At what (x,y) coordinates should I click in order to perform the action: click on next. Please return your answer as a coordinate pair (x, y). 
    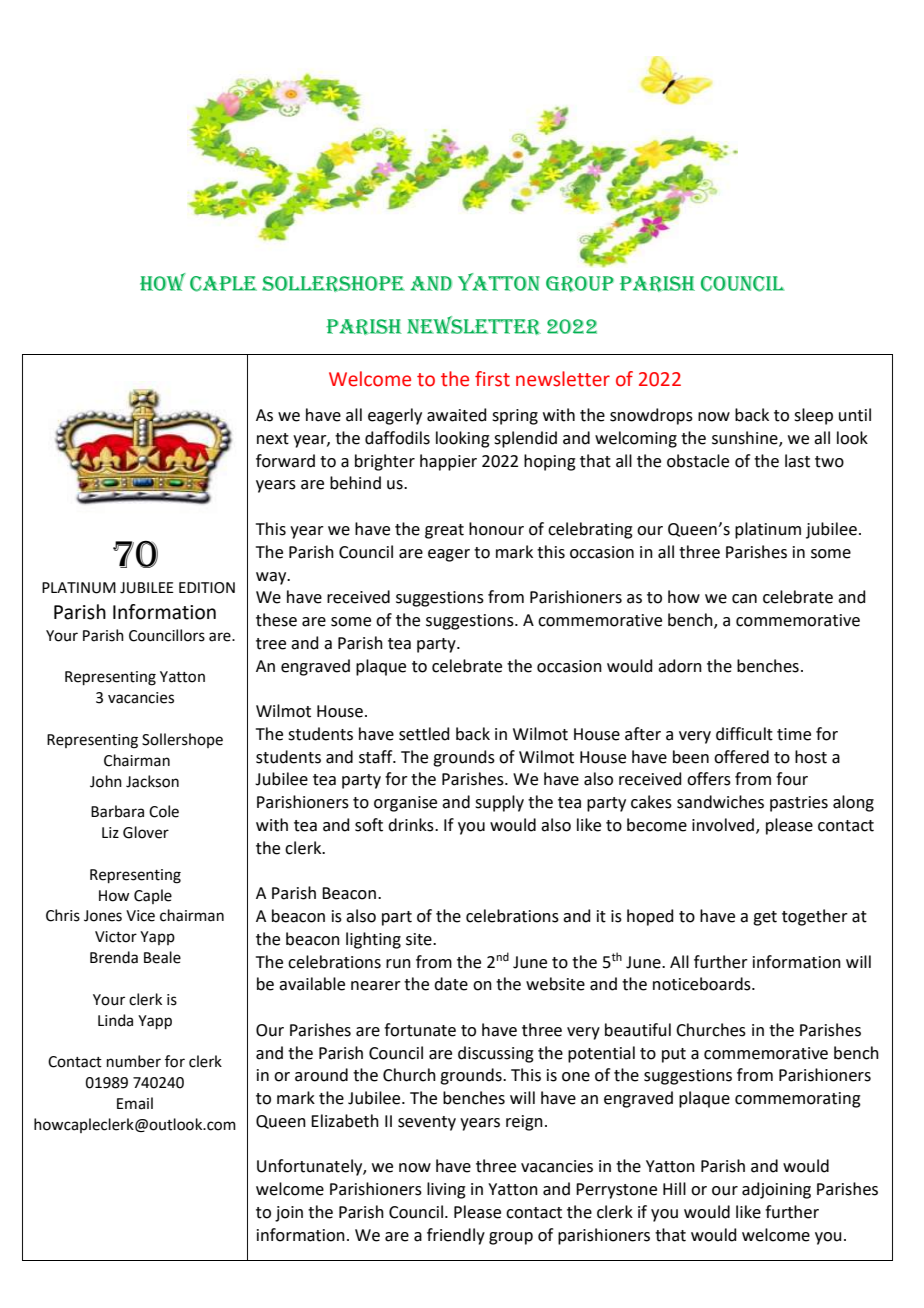
    Looking at the image, I should click on (273, 439).
